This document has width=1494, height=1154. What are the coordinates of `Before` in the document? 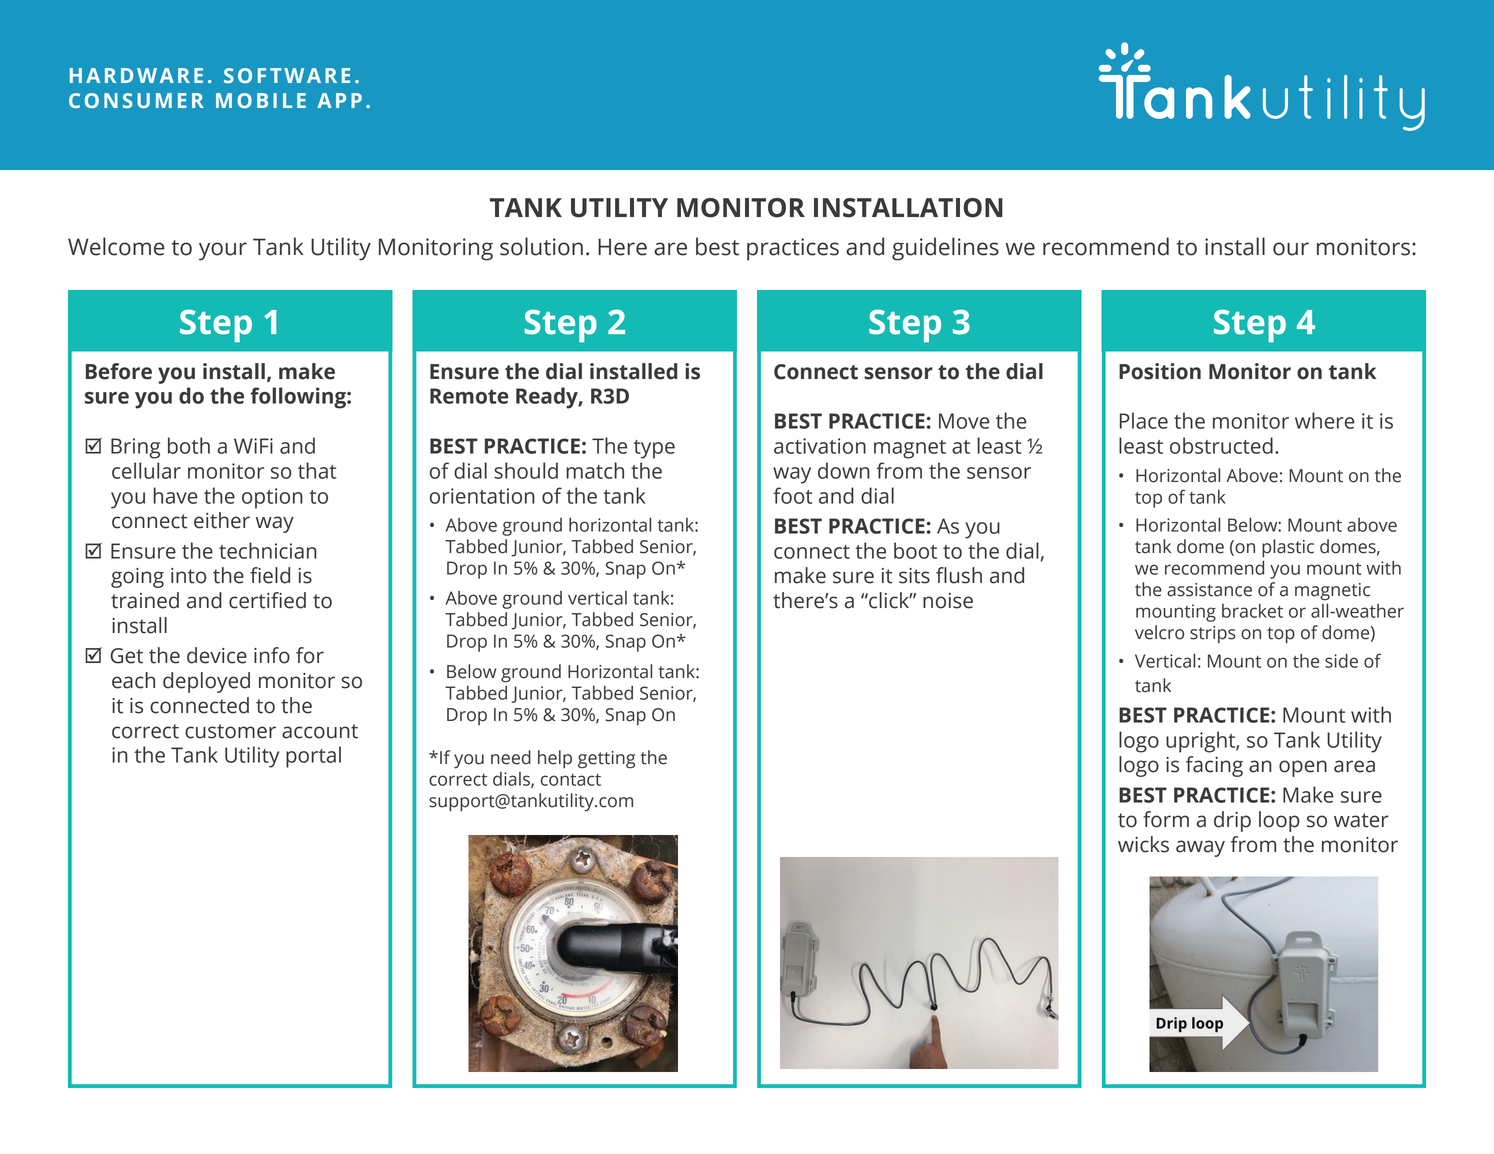 It's located at (119, 371).
